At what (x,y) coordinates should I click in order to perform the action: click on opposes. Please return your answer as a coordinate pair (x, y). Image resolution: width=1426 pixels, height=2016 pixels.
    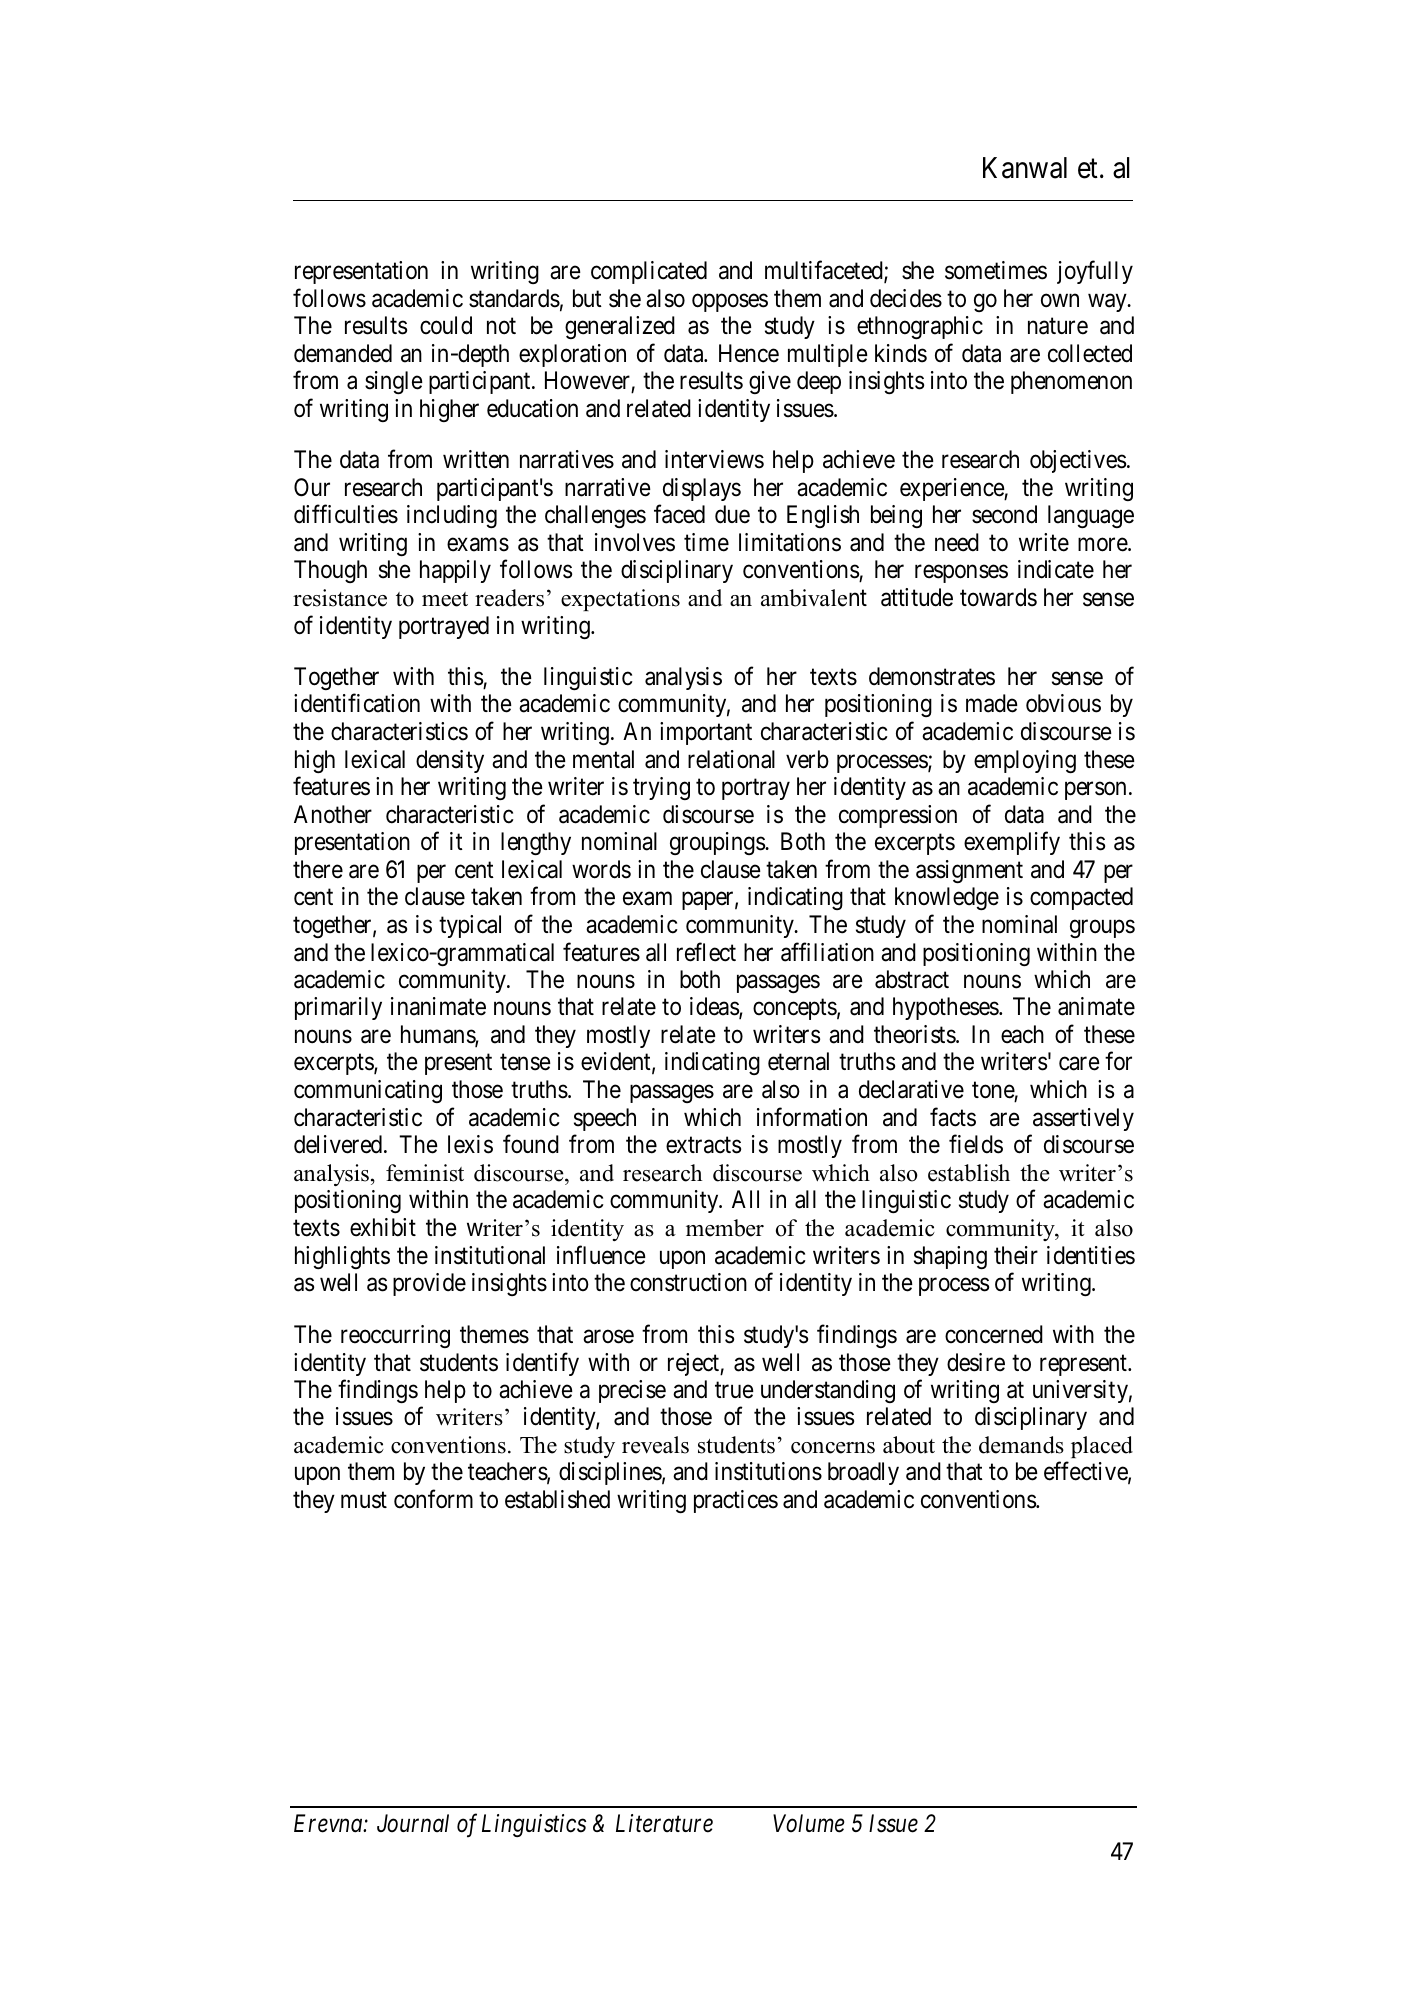
    Looking at the image, I should click on (730, 302).
